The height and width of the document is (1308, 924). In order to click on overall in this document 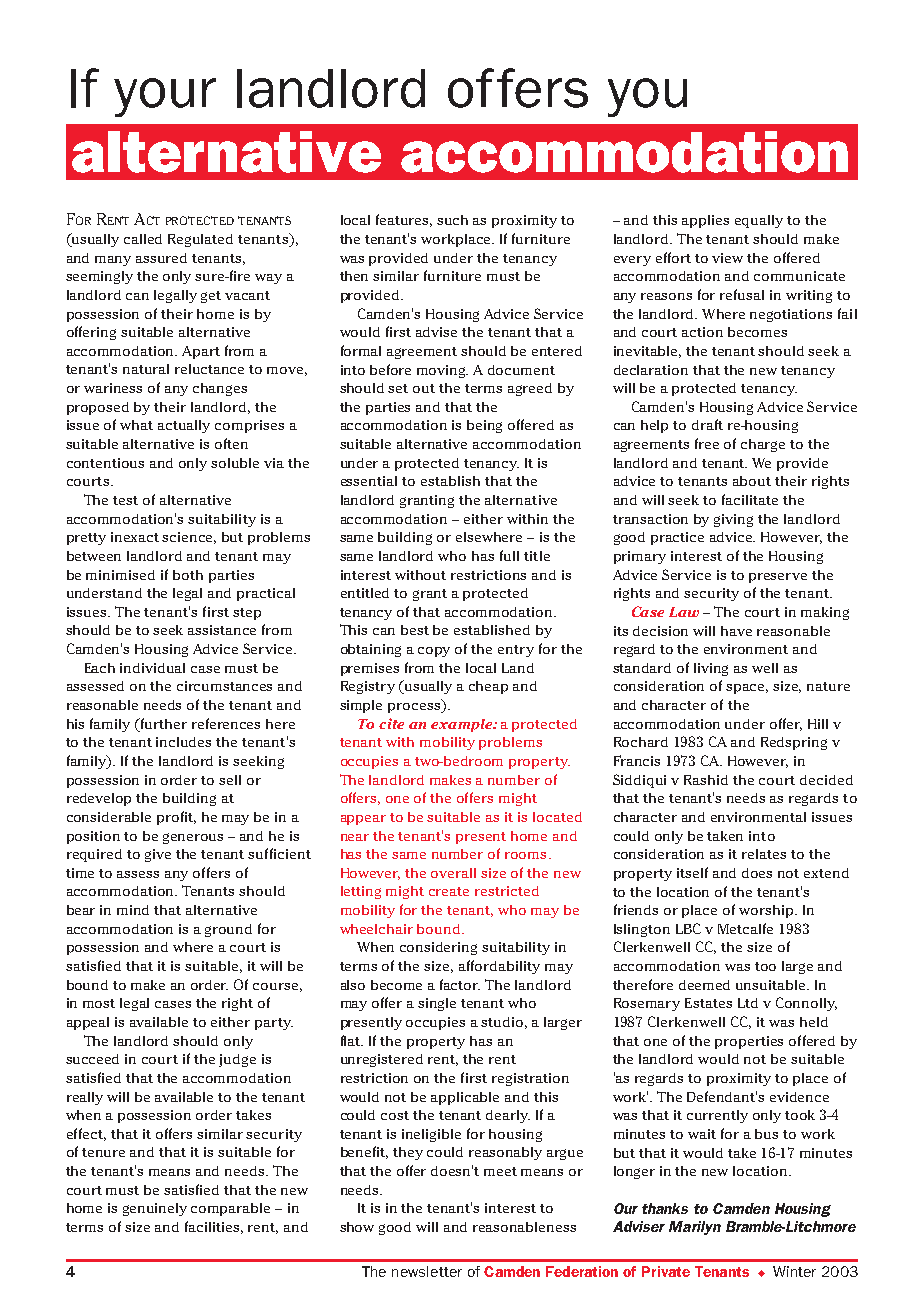, I will do `click(453, 873)`.
